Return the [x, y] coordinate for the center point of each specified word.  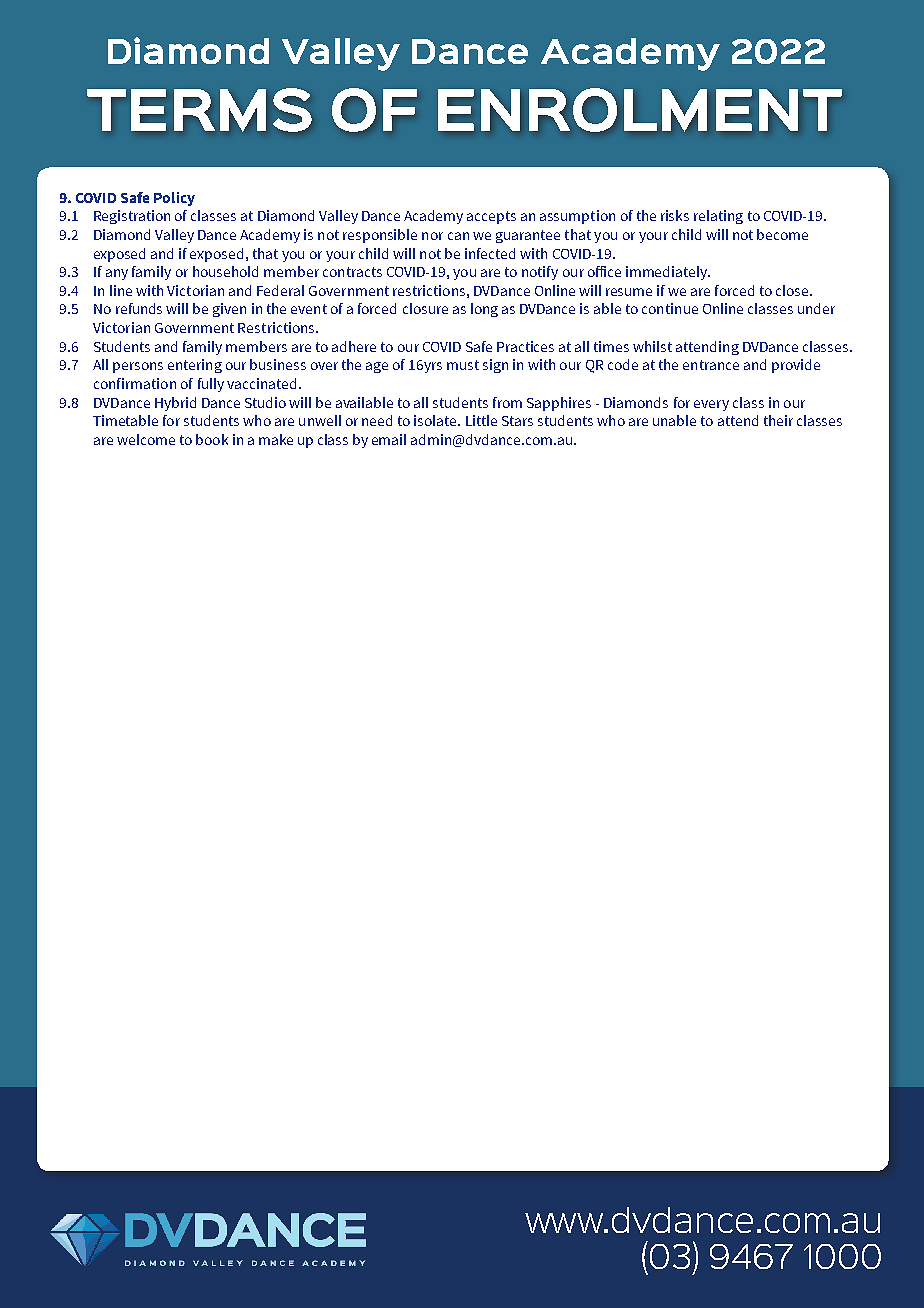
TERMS [199, 110]
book [212, 439]
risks [675, 215]
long [484, 310]
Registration [132, 217]
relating [718, 217]
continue [670, 308]
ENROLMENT [640, 110]
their [778, 420]
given [229, 310]
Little [481, 420]
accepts [491, 217]
